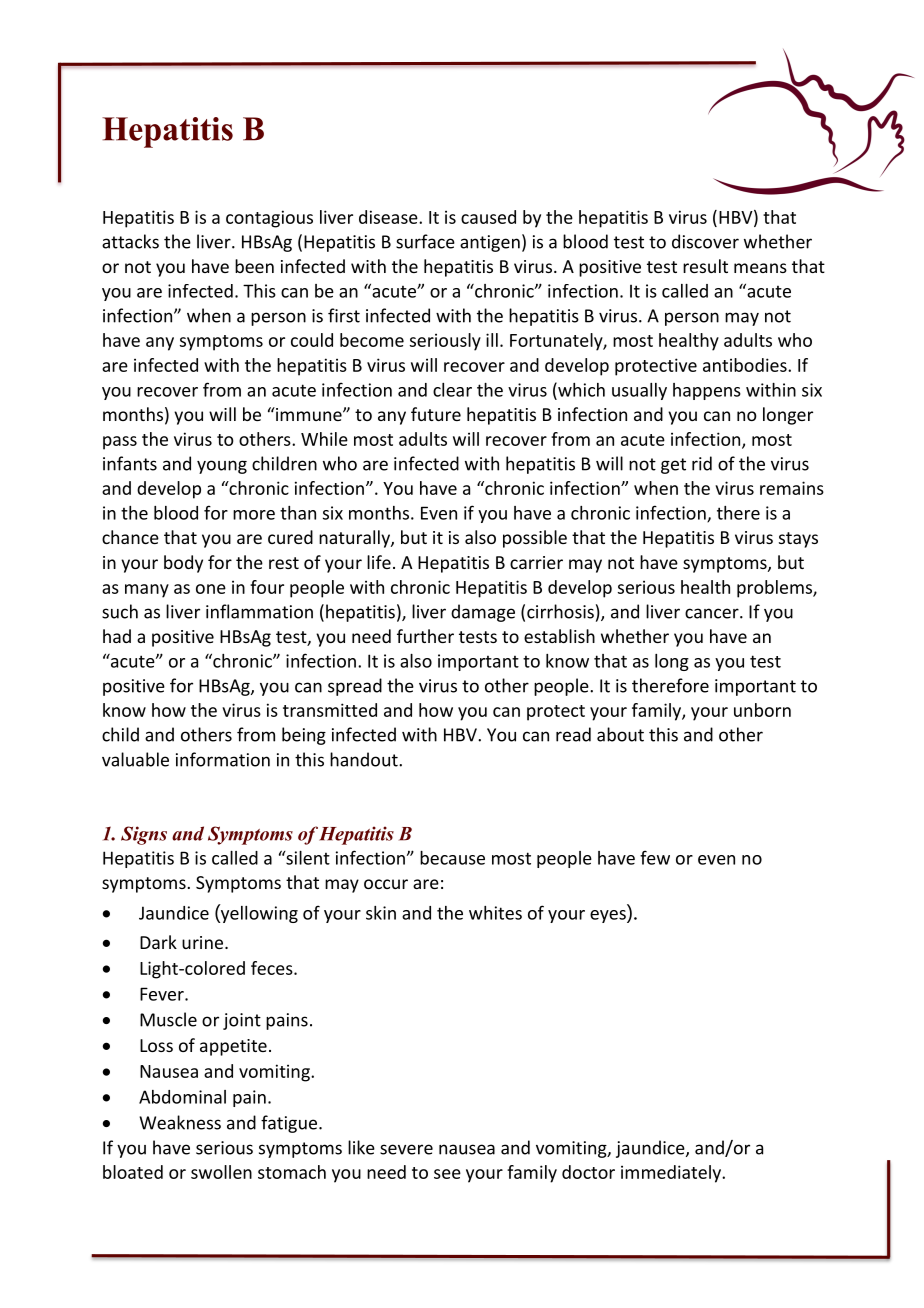  I want to click on Weakness, so click(180, 1122).
